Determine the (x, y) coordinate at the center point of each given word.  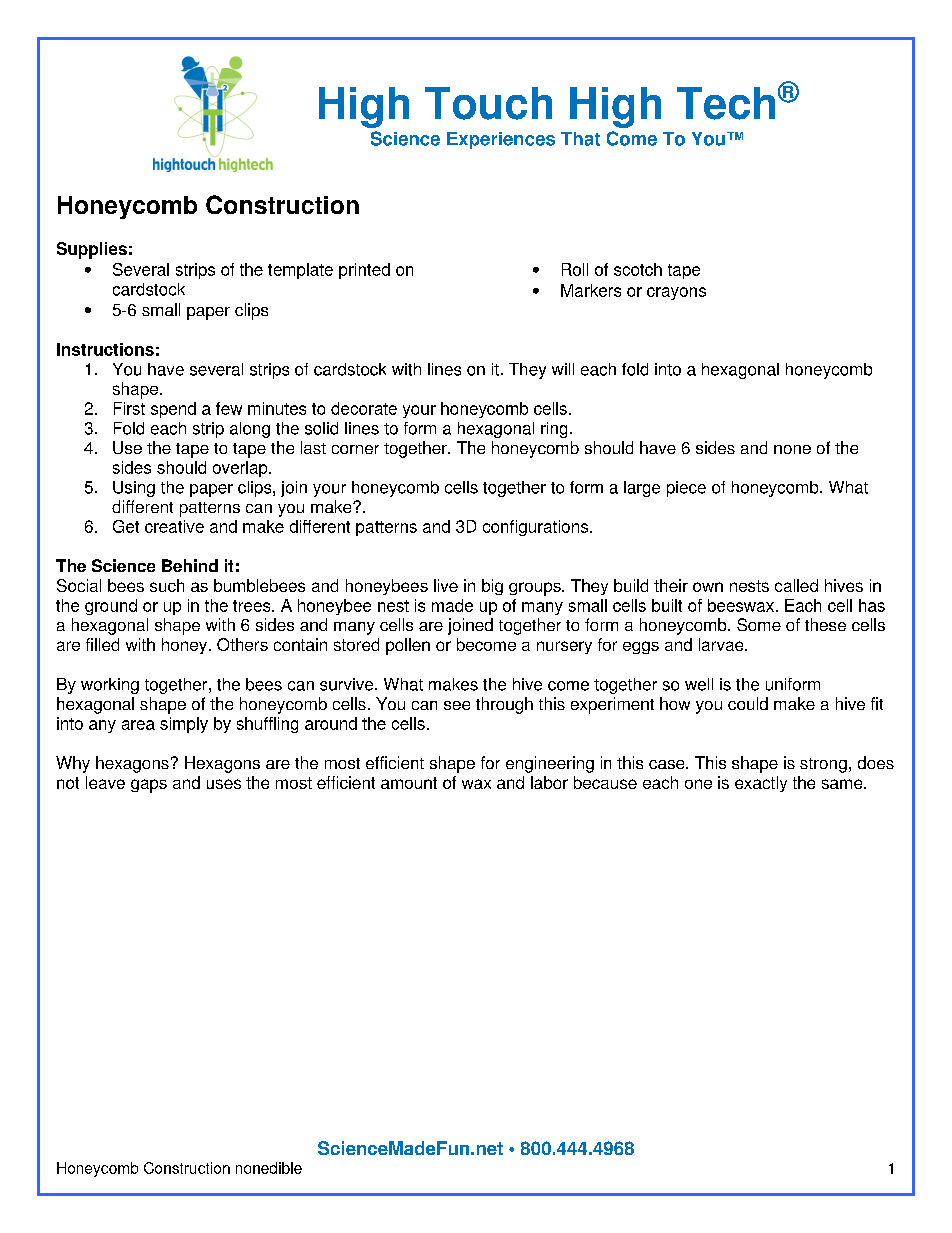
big (492, 587)
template (300, 271)
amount (409, 783)
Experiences (501, 140)
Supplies (92, 250)
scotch (638, 269)
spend (173, 410)
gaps (149, 786)
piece (686, 489)
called (796, 585)
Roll (575, 269)
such (167, 585)
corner (355, 449)
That (580, 139)
